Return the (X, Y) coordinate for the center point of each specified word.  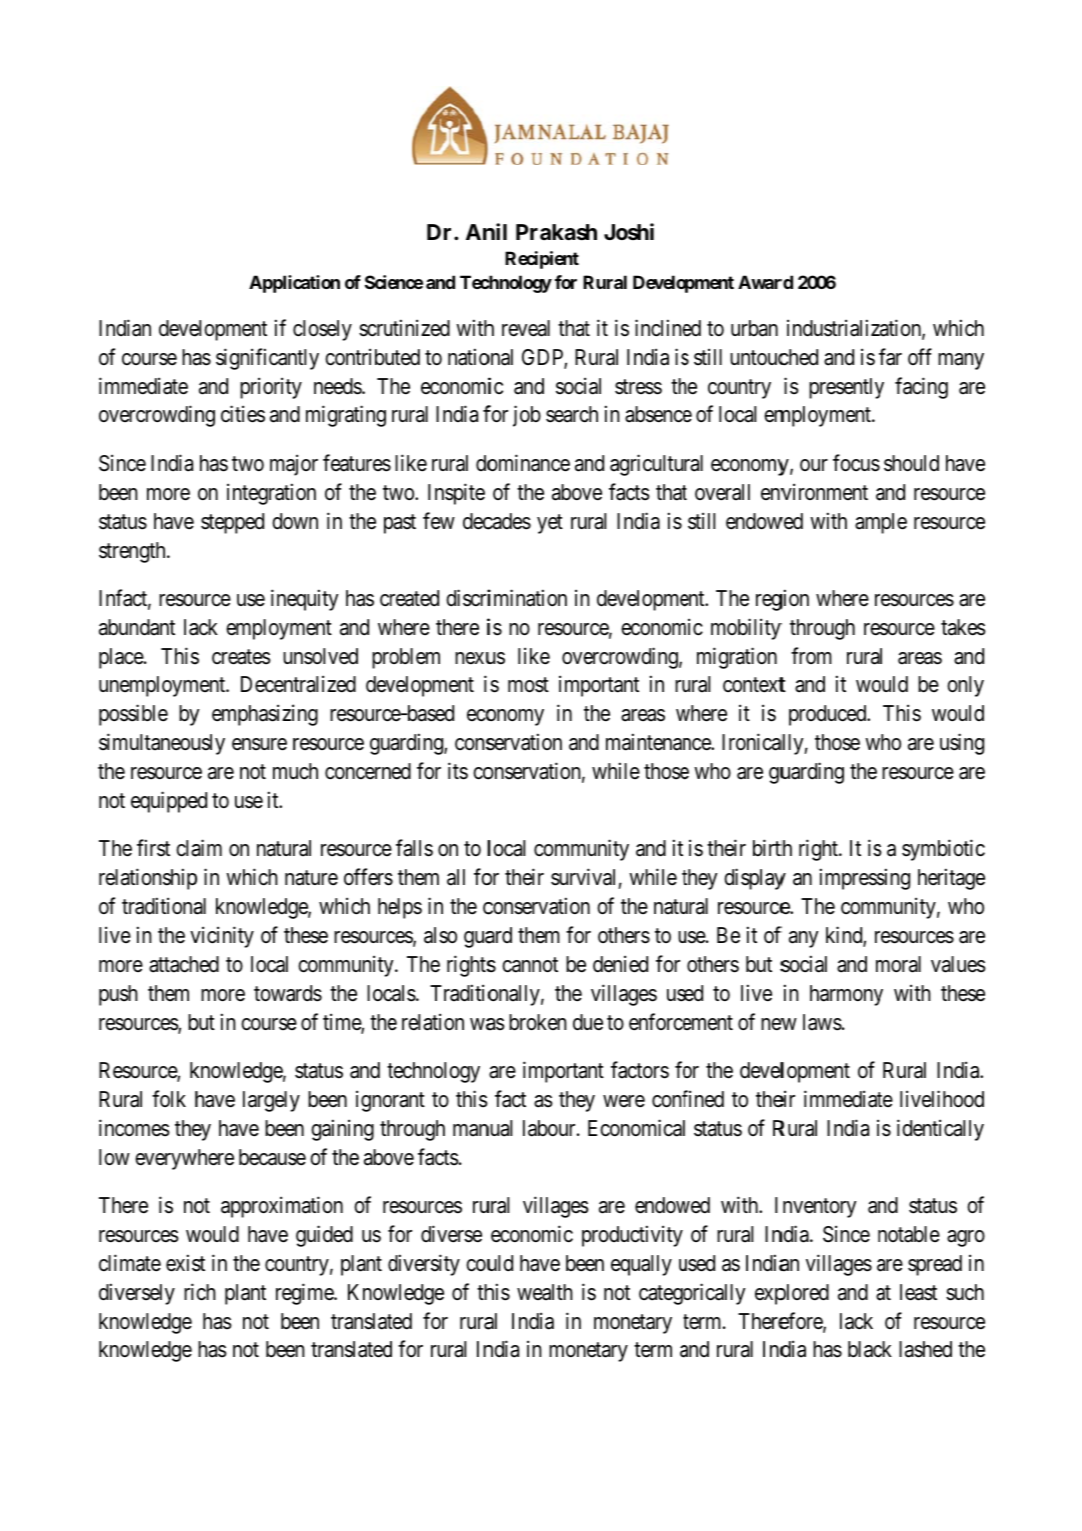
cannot (530, 965)
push (118, 995)
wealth (545, 1292)
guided (324, 1236)
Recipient (542, 260)
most (528, 685)
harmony (846, 995)
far (890, 357)
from (811, 655)
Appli (270, 284)
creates (241, 657)
